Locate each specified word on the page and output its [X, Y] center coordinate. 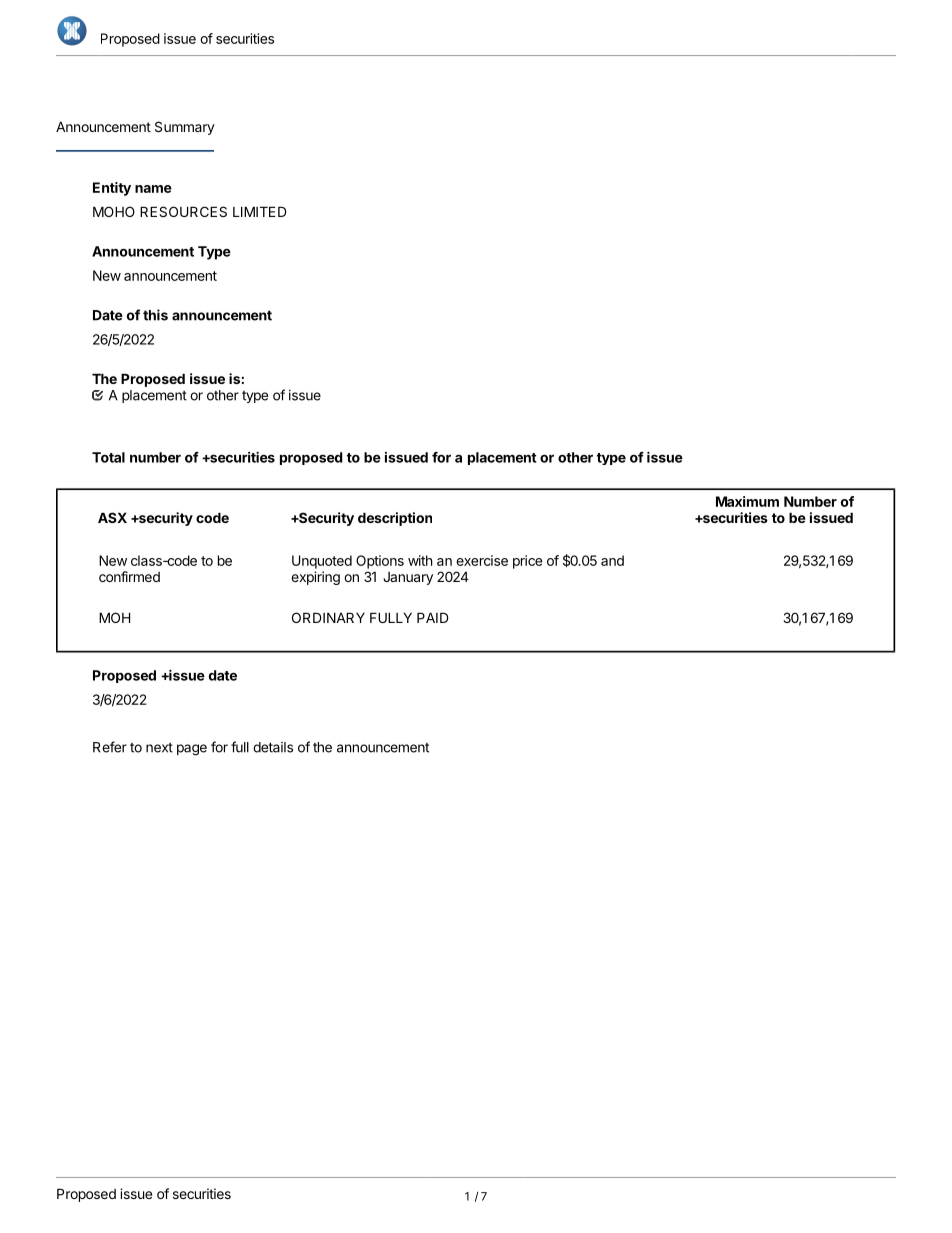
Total [108, 457]
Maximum [747, 501]
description [395, 519]
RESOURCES [183, 211]
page [192, 750]
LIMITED [260, 211]
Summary [185, 128]
